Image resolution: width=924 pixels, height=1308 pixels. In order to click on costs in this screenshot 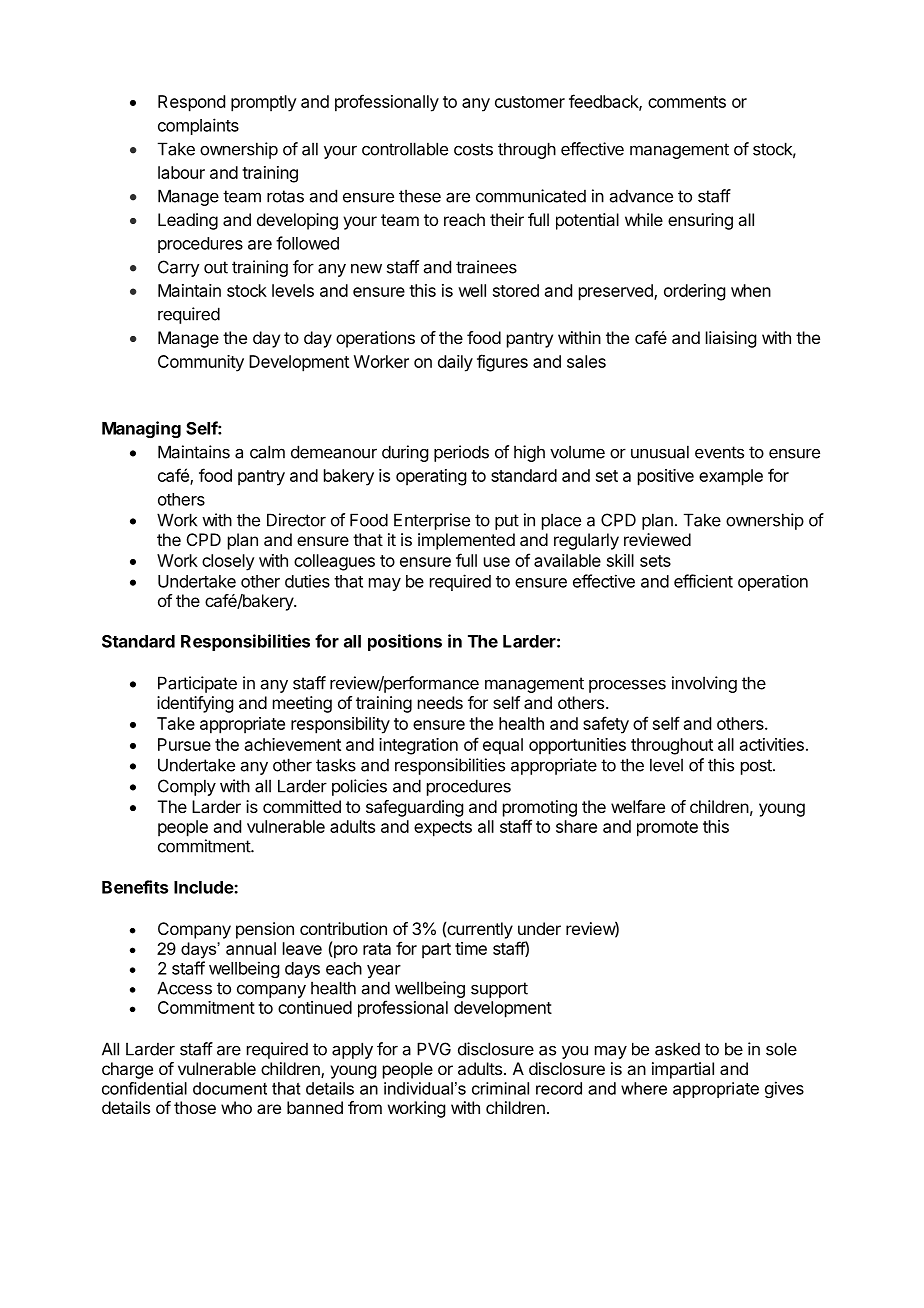, I will do `click(473, 149)`.
